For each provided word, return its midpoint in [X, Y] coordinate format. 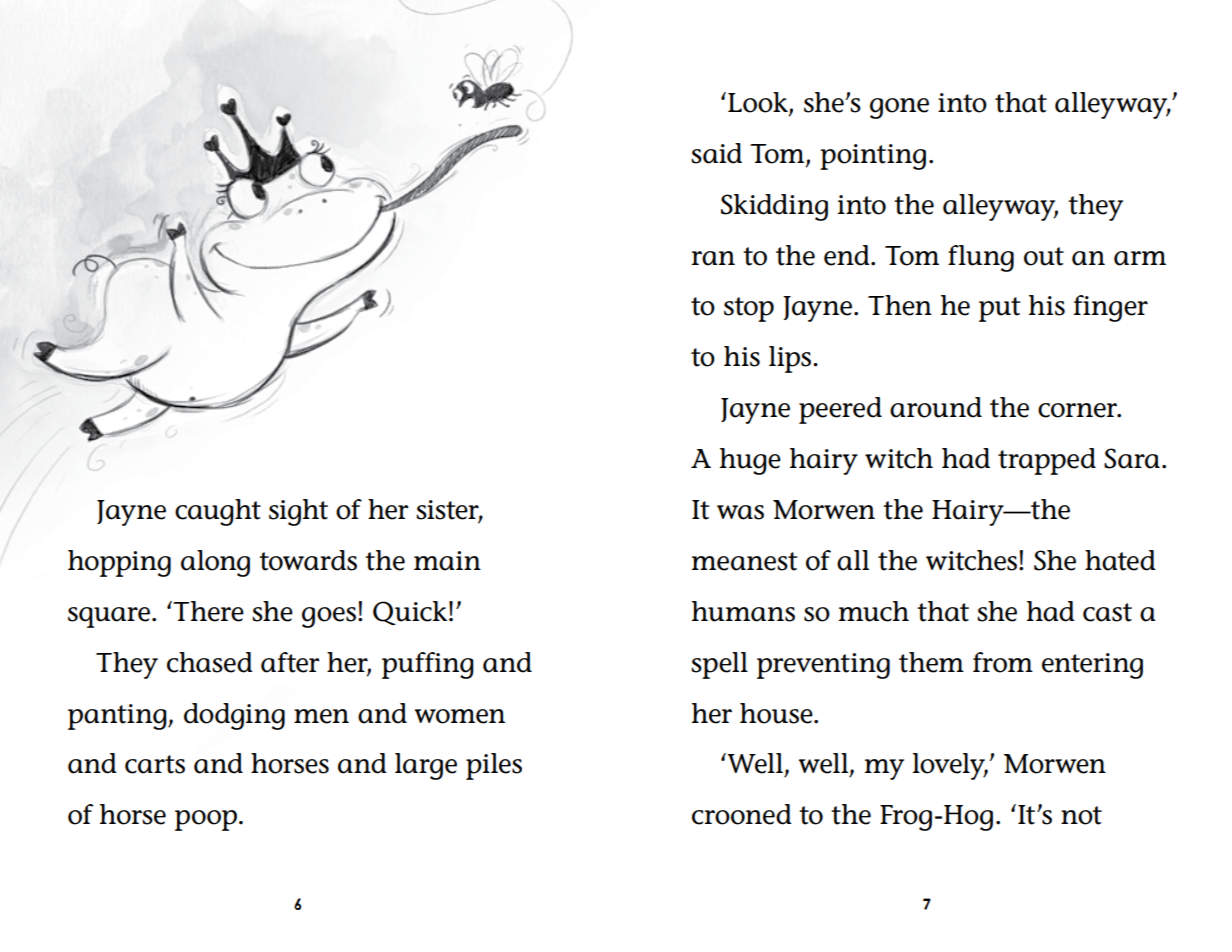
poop [207, 820]
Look [759, 103]
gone [899, 108]
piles [494, 766]
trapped [1047, 461]
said [716, 153]
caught [218, 512]
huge [750, 461]
